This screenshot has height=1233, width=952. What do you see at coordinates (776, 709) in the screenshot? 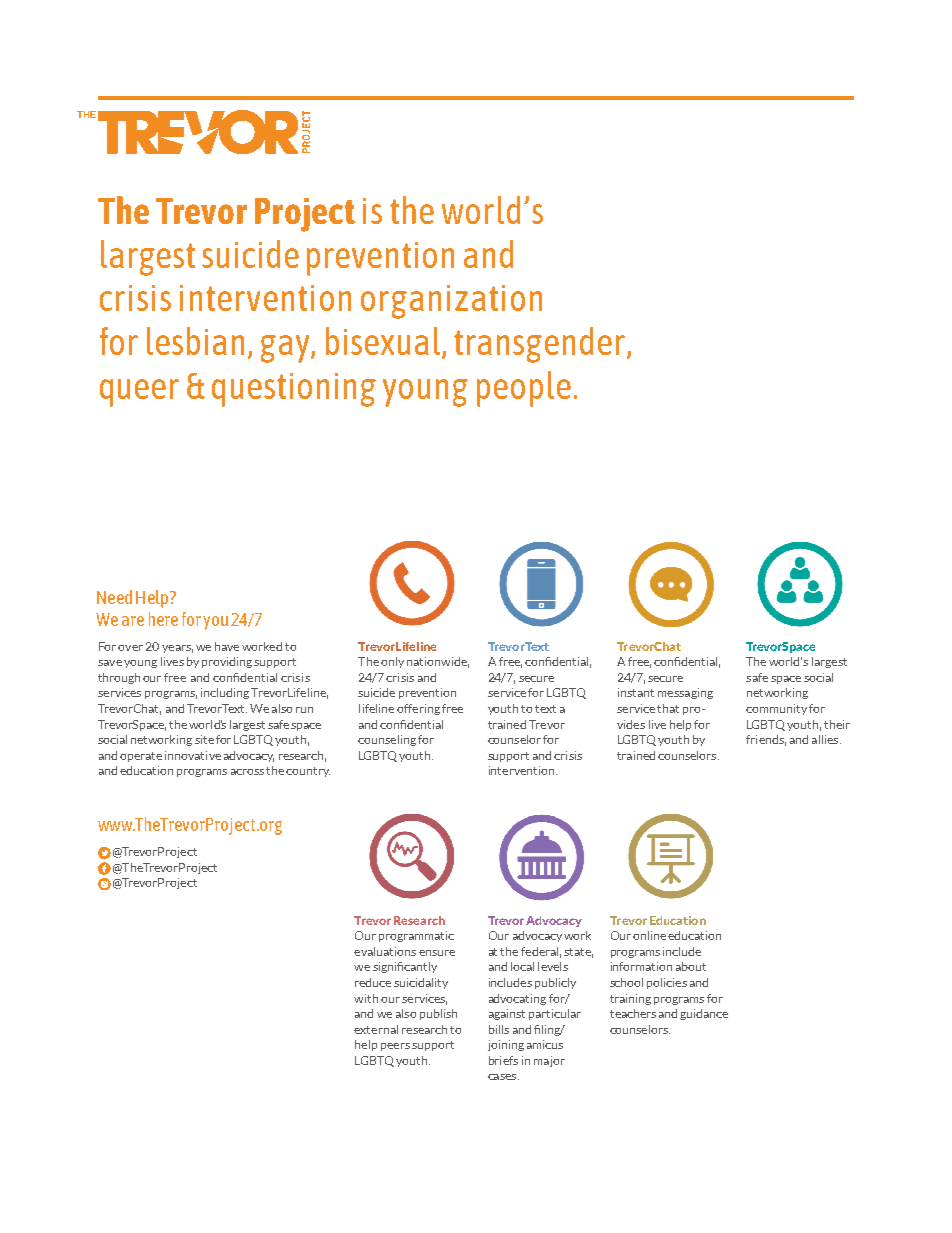
I see `community` at bounding box center [776, 709].
